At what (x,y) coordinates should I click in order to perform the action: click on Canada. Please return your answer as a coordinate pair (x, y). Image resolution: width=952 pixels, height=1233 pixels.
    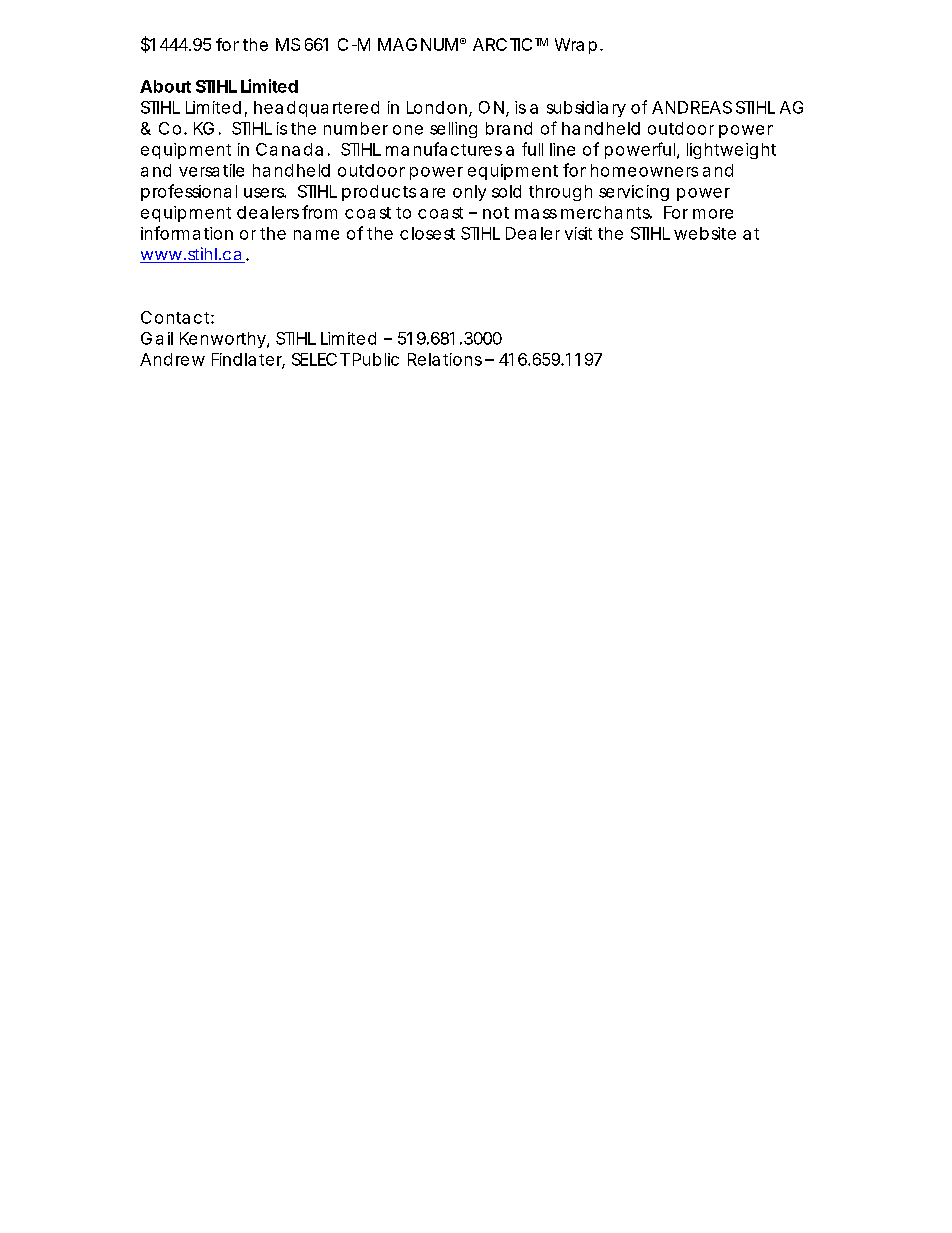
    Looking at the image, I should click on (289, 149).
